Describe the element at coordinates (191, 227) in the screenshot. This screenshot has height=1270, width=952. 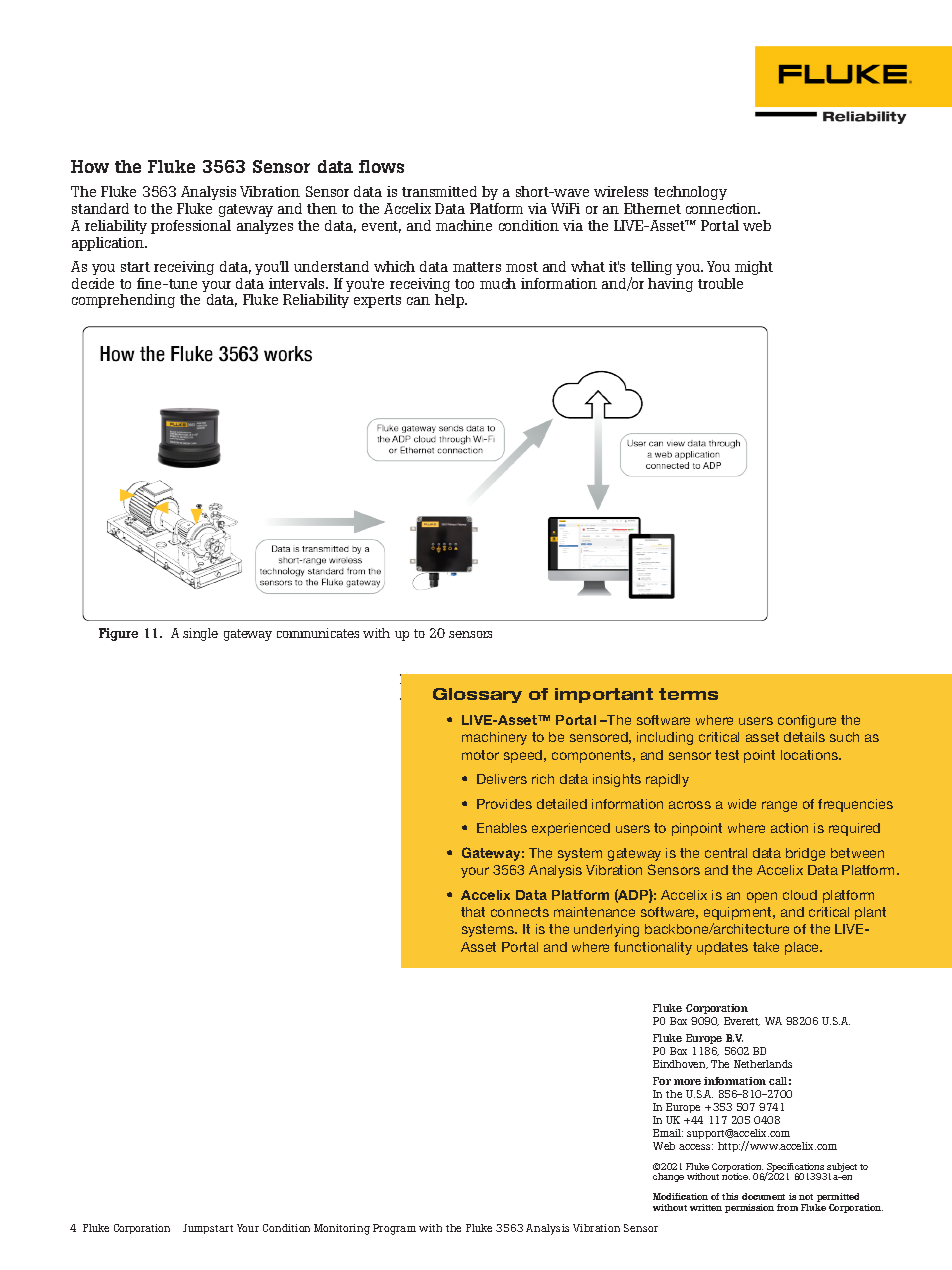
I see `professional` at that location.
